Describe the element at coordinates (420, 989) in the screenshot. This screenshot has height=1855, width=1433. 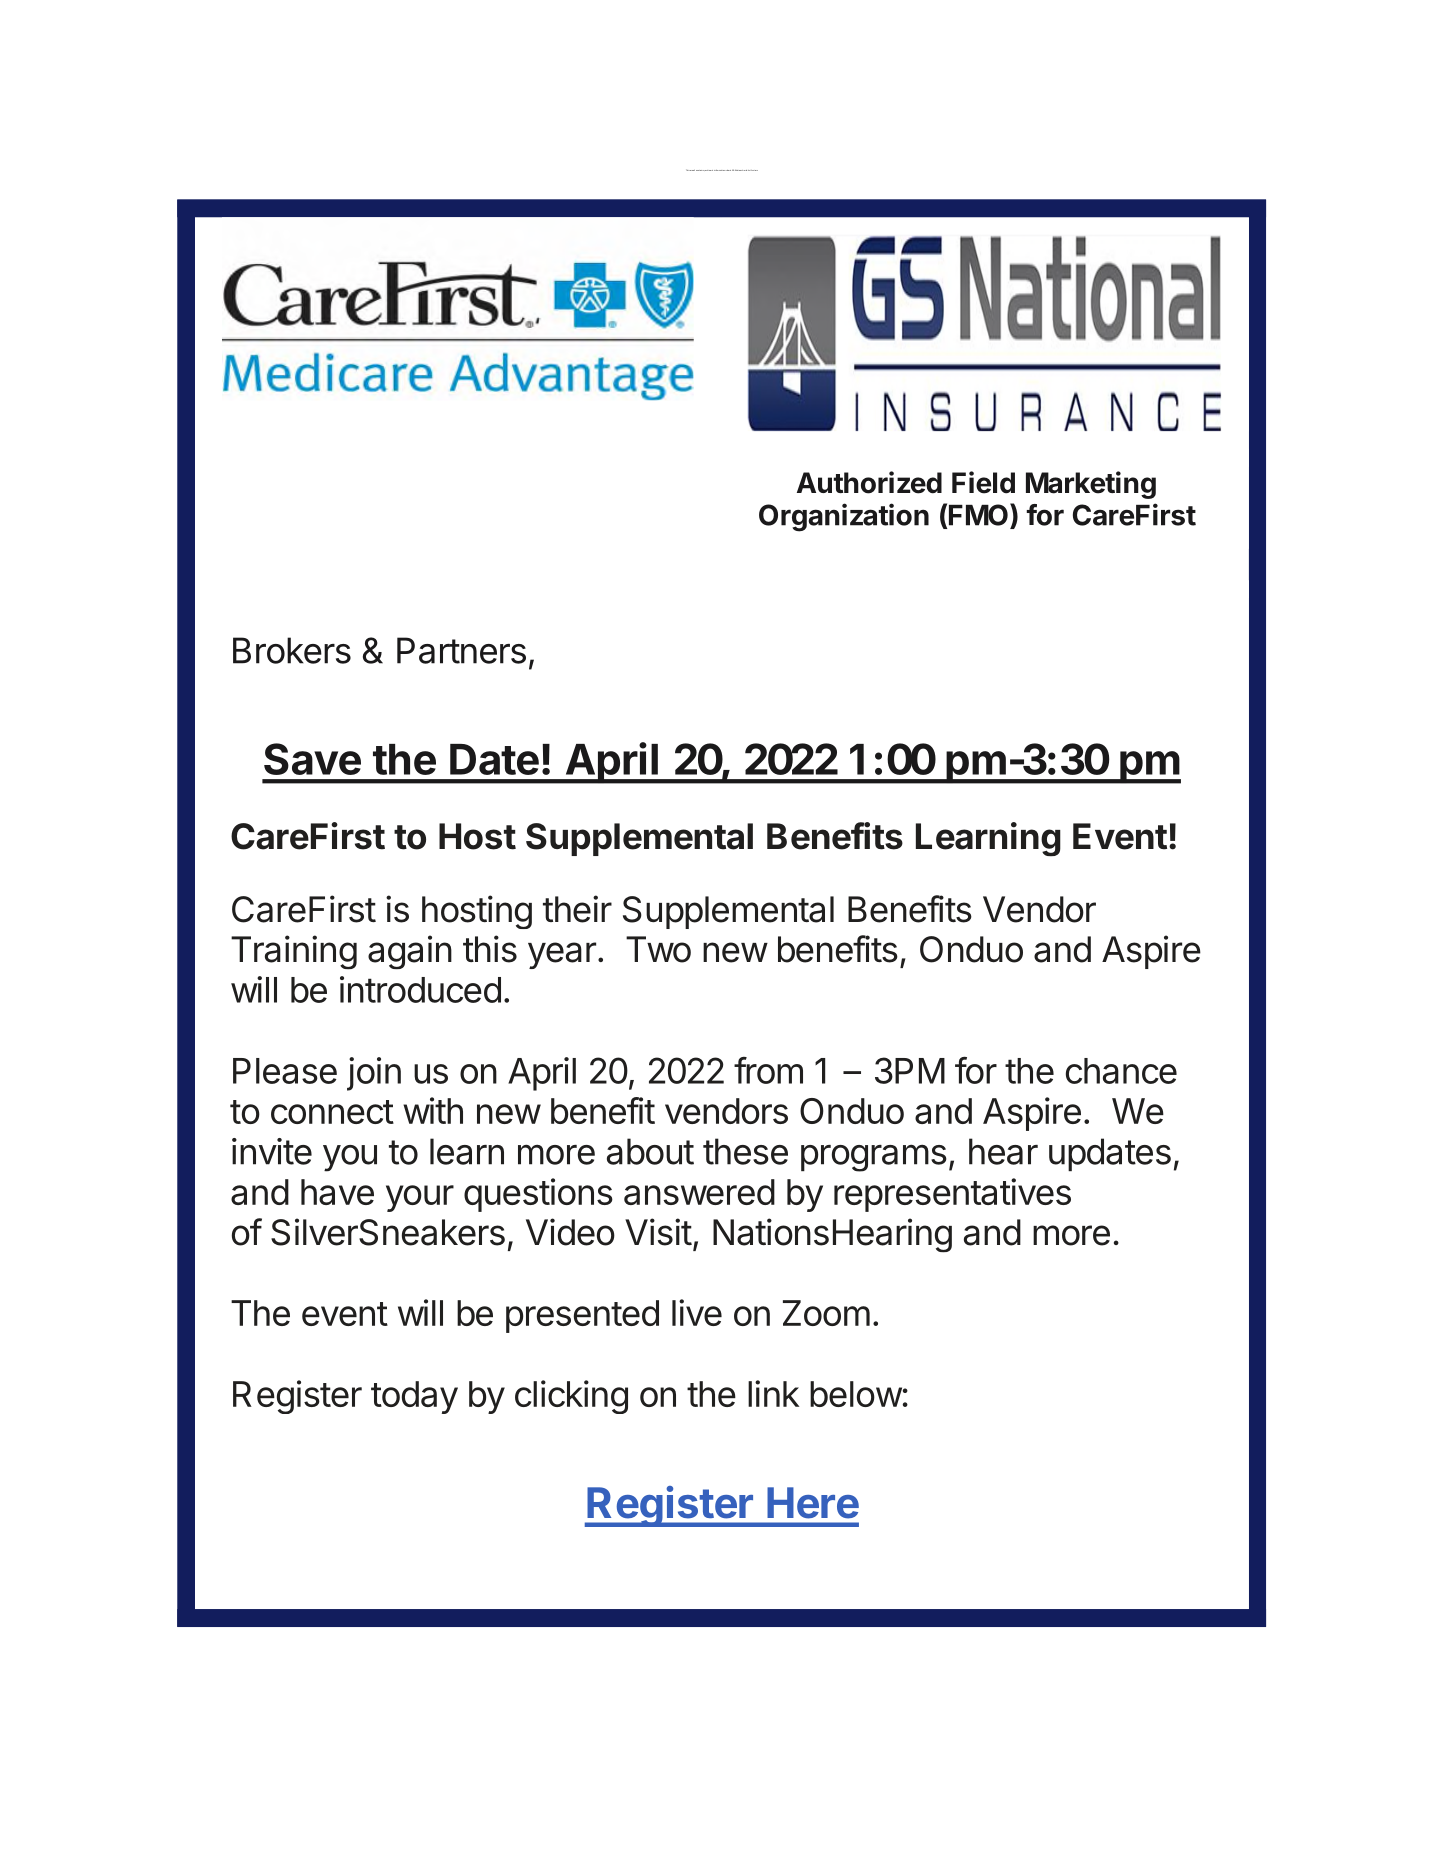
I see `introduced` at that location.
